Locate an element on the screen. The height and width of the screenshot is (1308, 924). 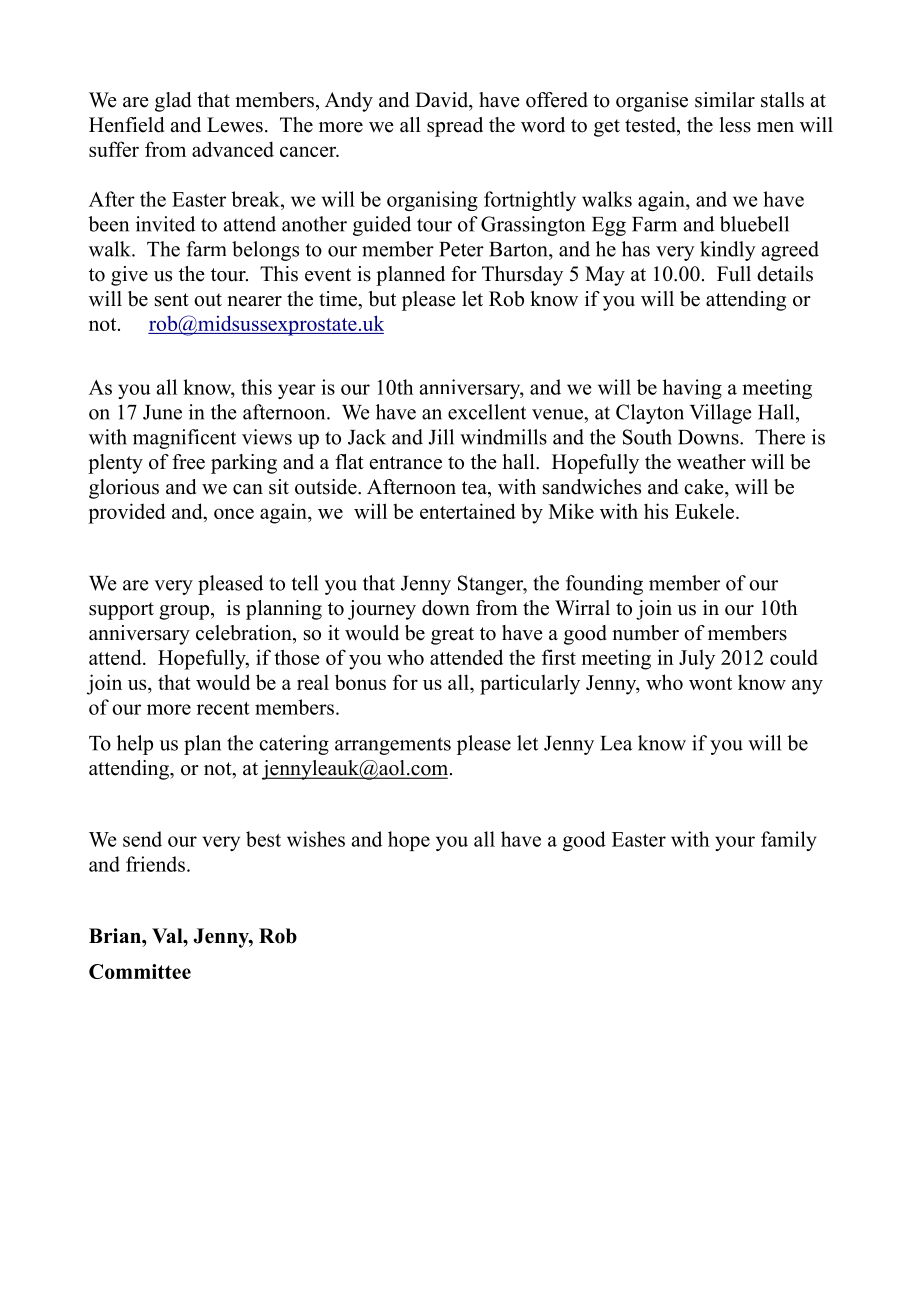
having is located at coordinates (692, 389).
